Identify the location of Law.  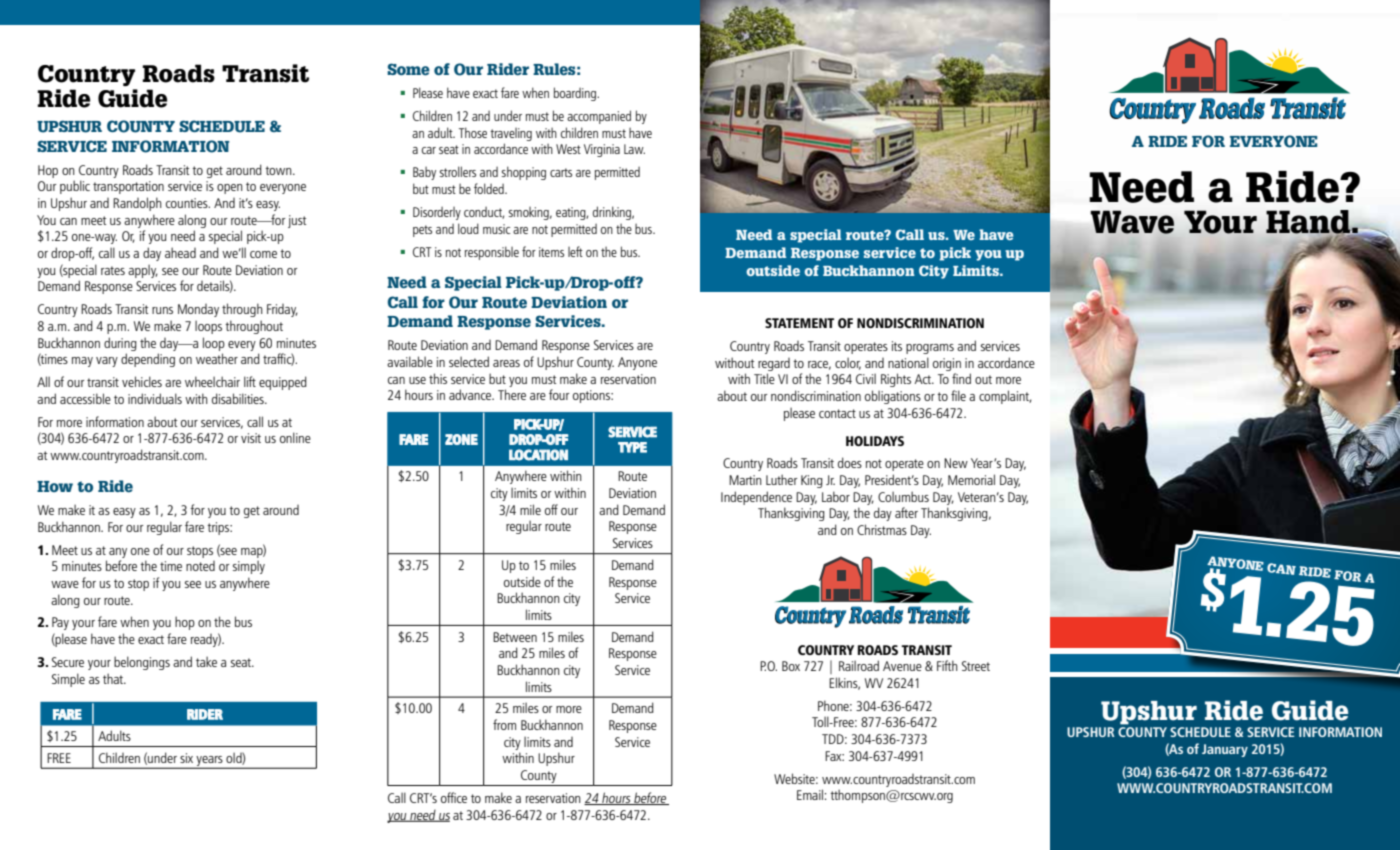
(634, 149).
